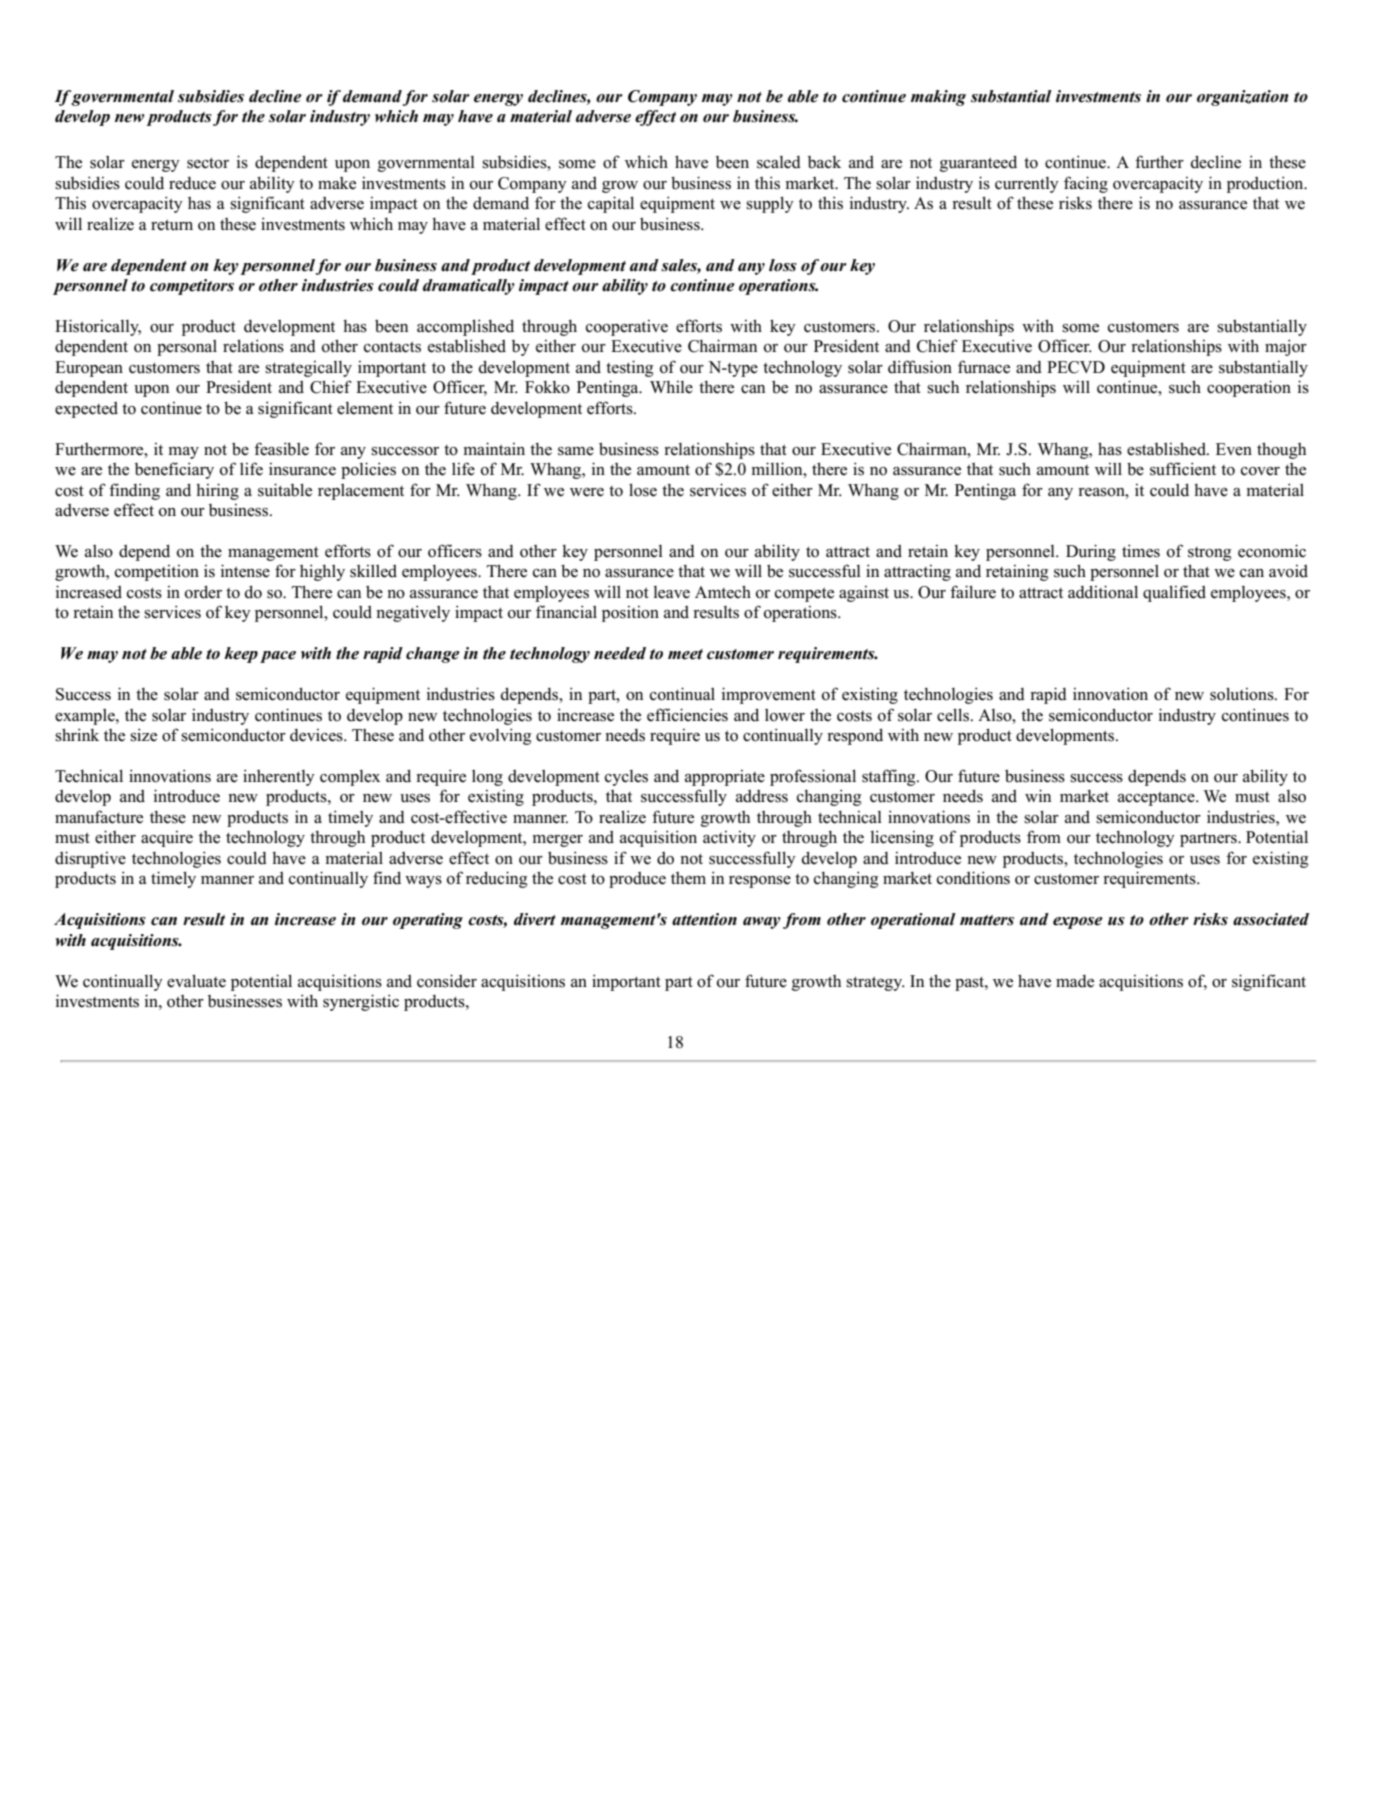 This page has width=1391, height=1800. I want to click on made, so click(1075, 981).
